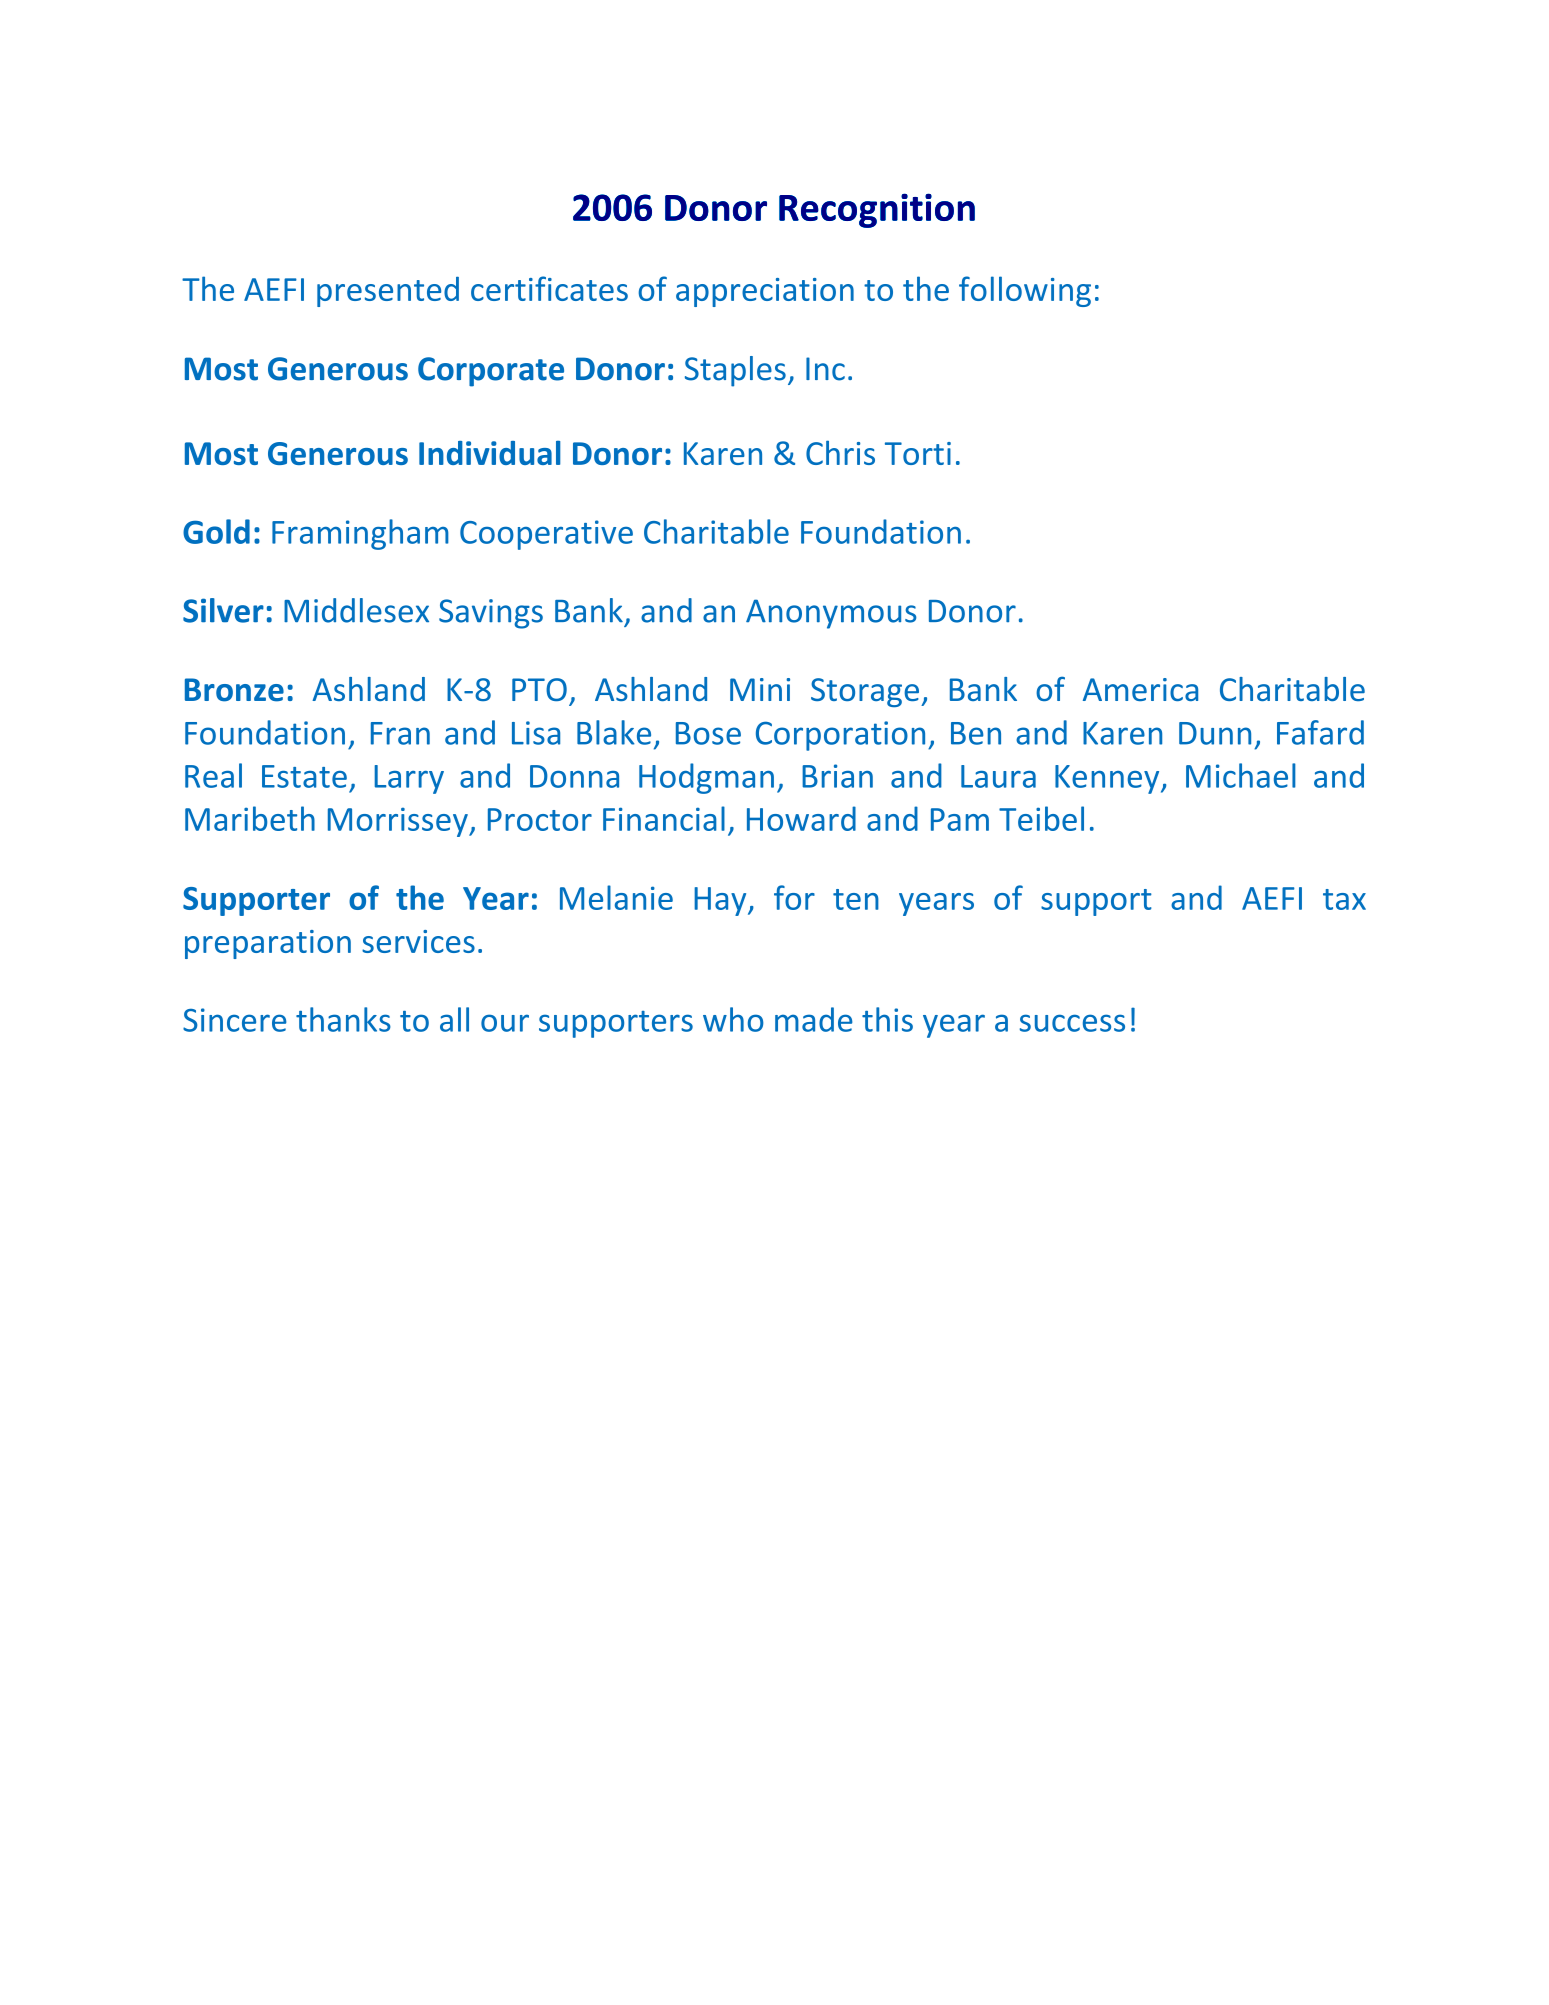 Image resolution: width=1549 pixels, height=2005 pixels. Describe the element at coordinates (343, 1019) in the screenshot. I see `thanks` at that location.
